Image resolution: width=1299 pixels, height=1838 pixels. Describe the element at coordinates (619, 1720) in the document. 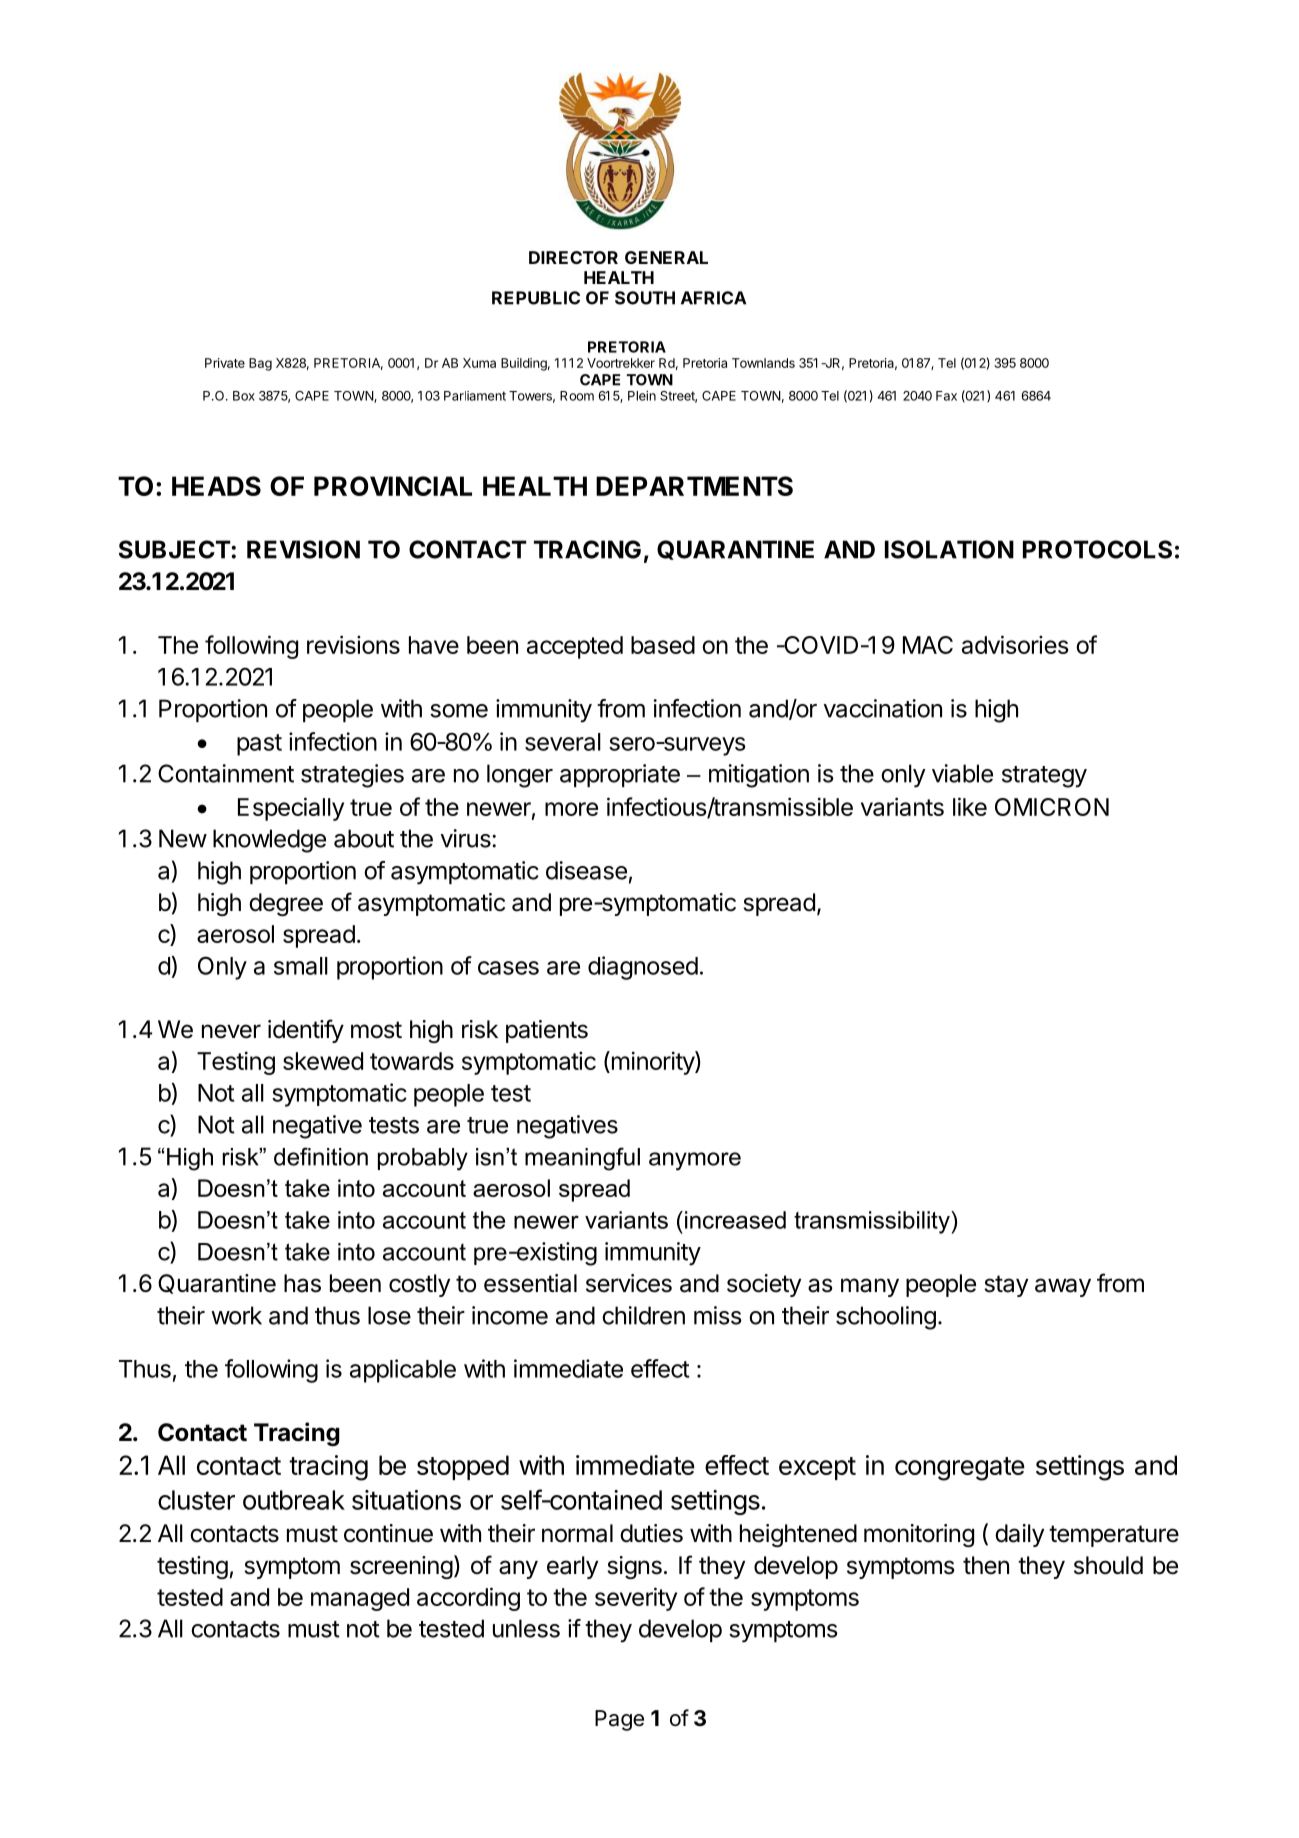

I see `Page` at that location.
